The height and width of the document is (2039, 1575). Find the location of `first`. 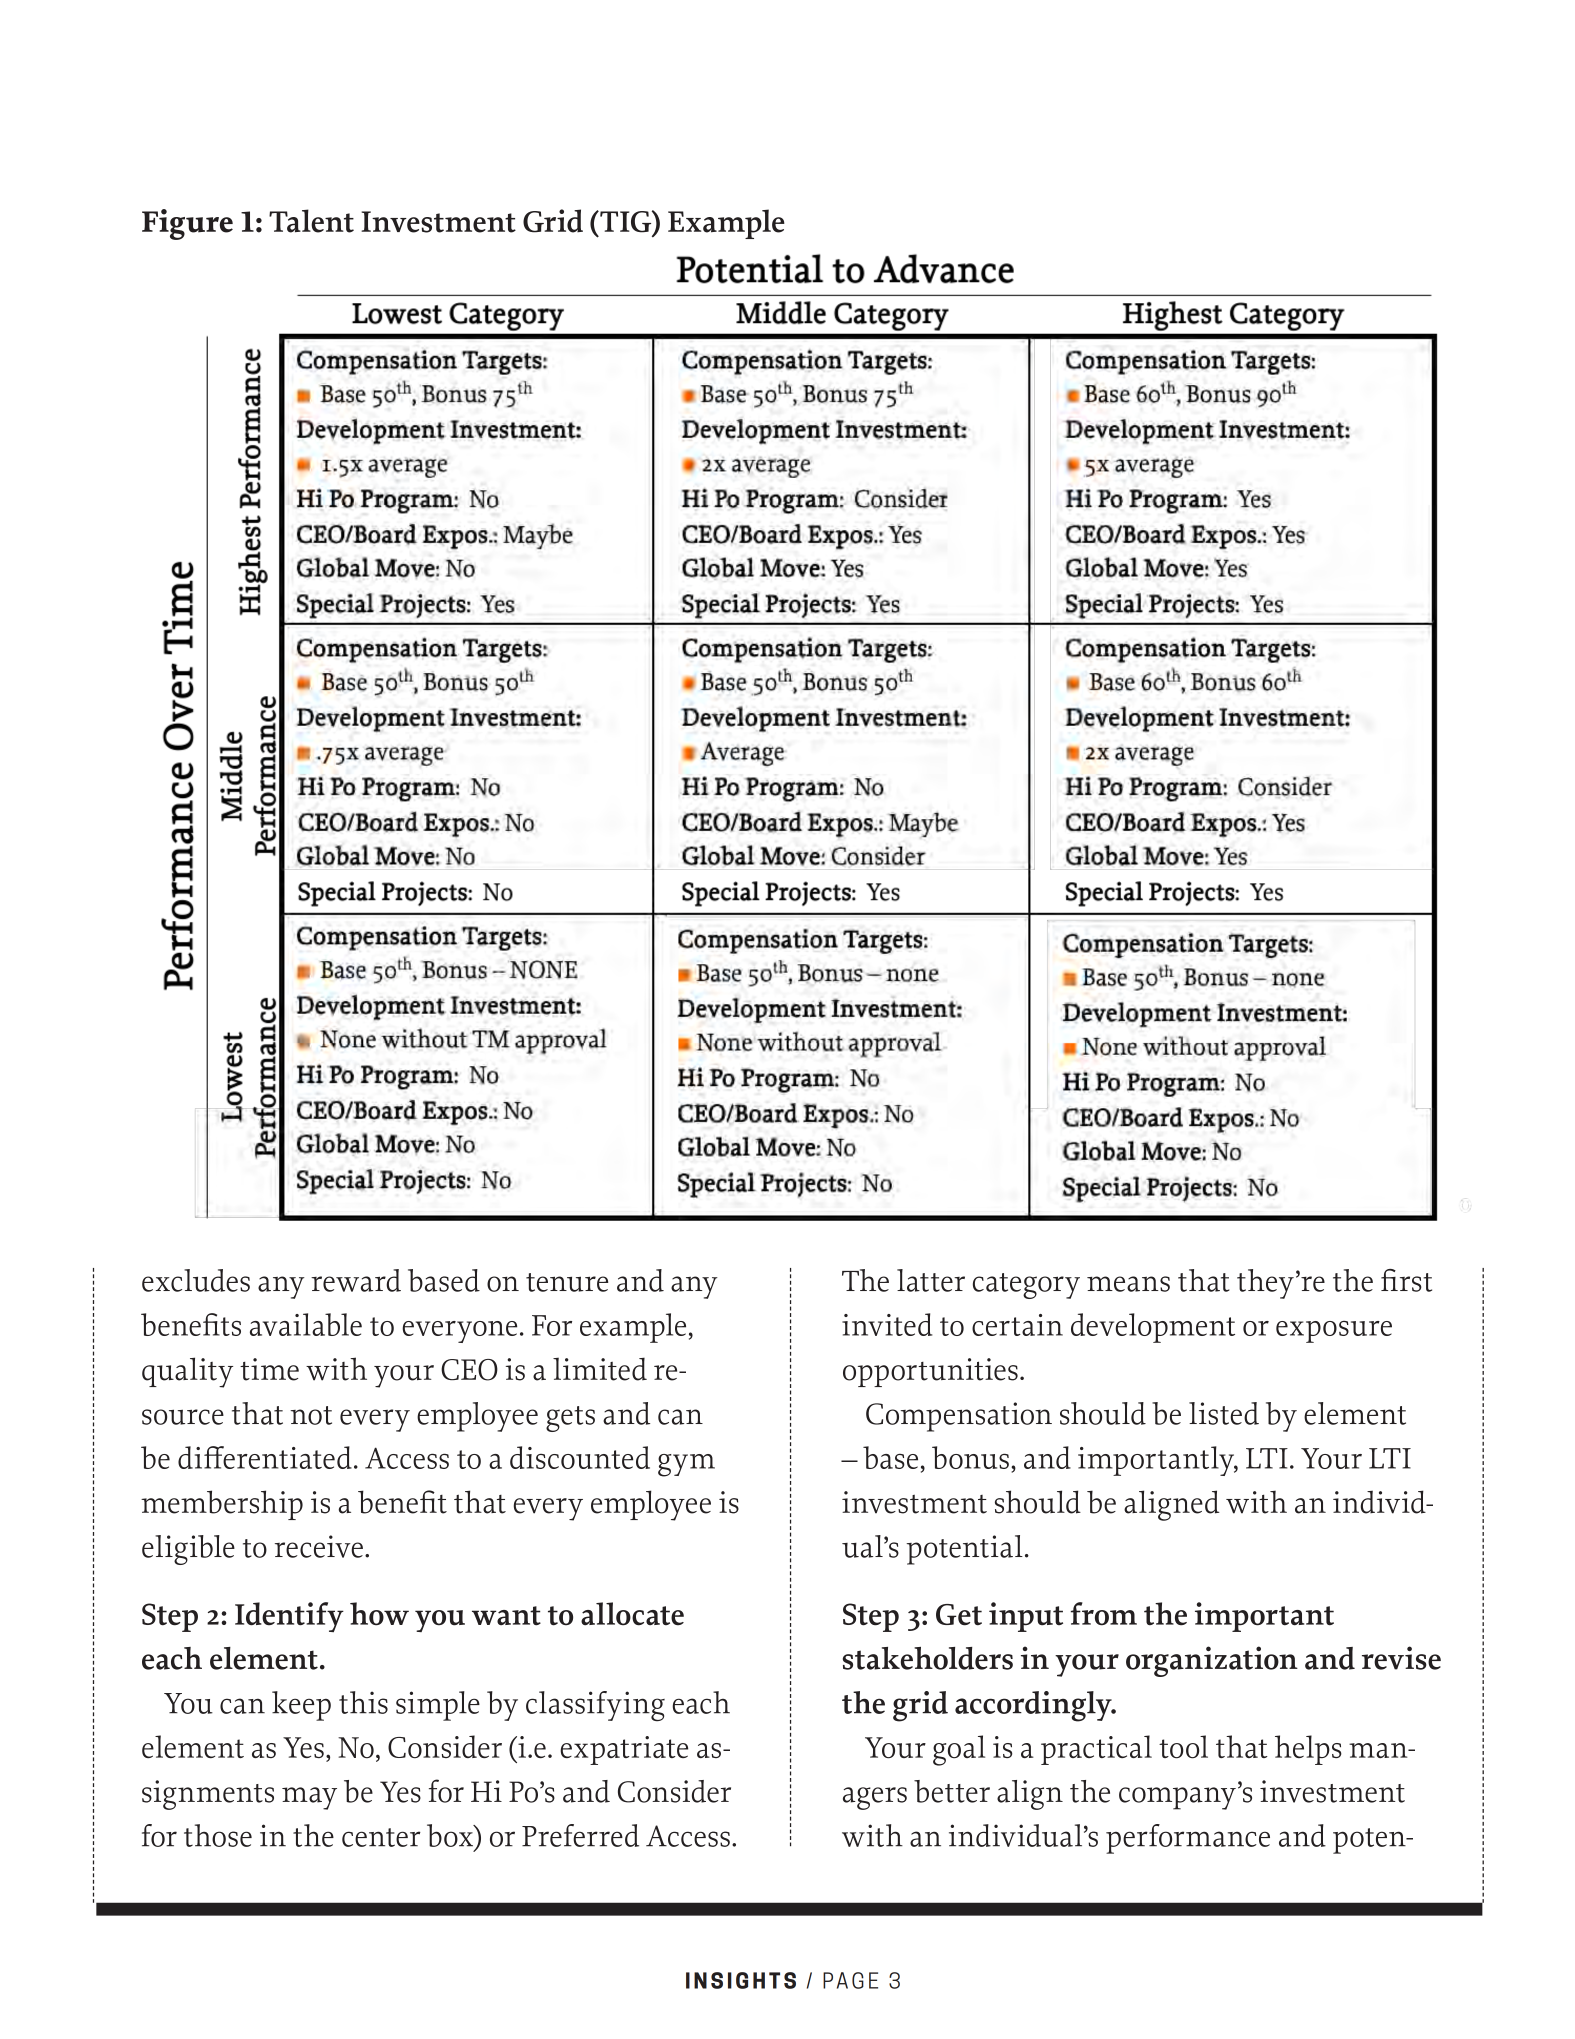

first is located at coordinates (1406, 1280).
